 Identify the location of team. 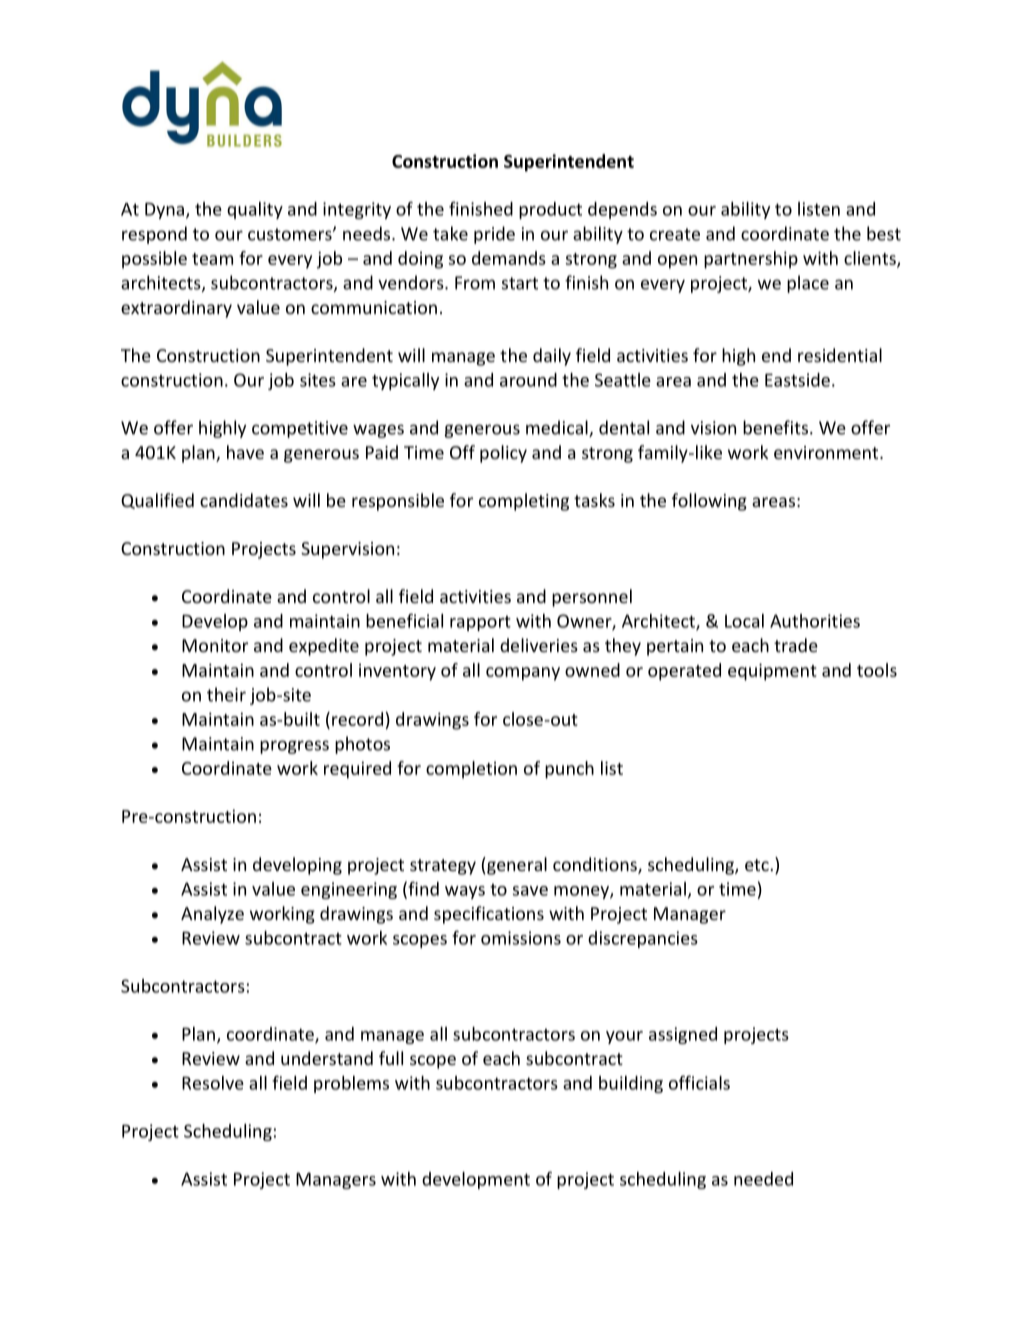
(212, 259).
